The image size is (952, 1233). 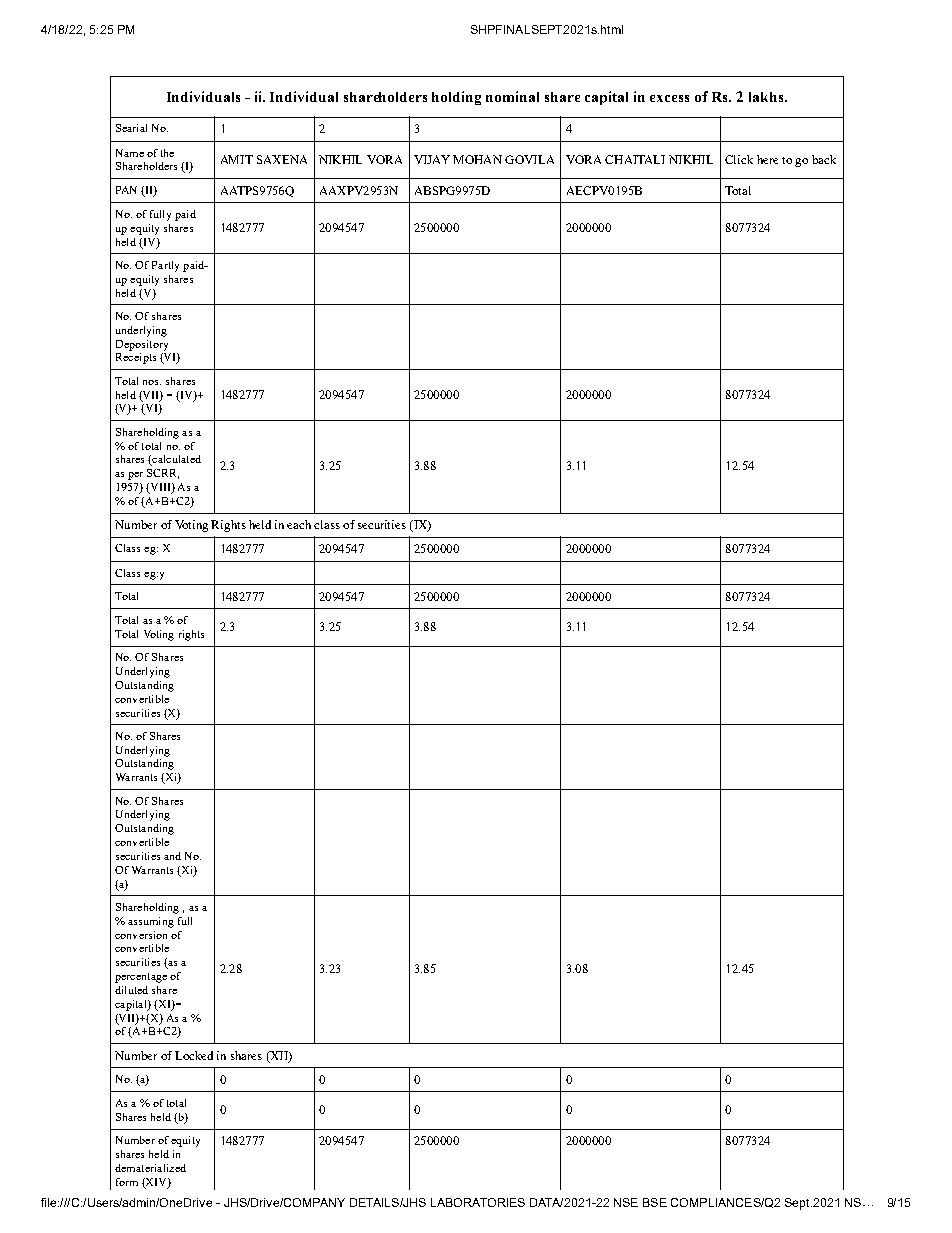 I want to click on AMIT, so click(x=237, y=159).
